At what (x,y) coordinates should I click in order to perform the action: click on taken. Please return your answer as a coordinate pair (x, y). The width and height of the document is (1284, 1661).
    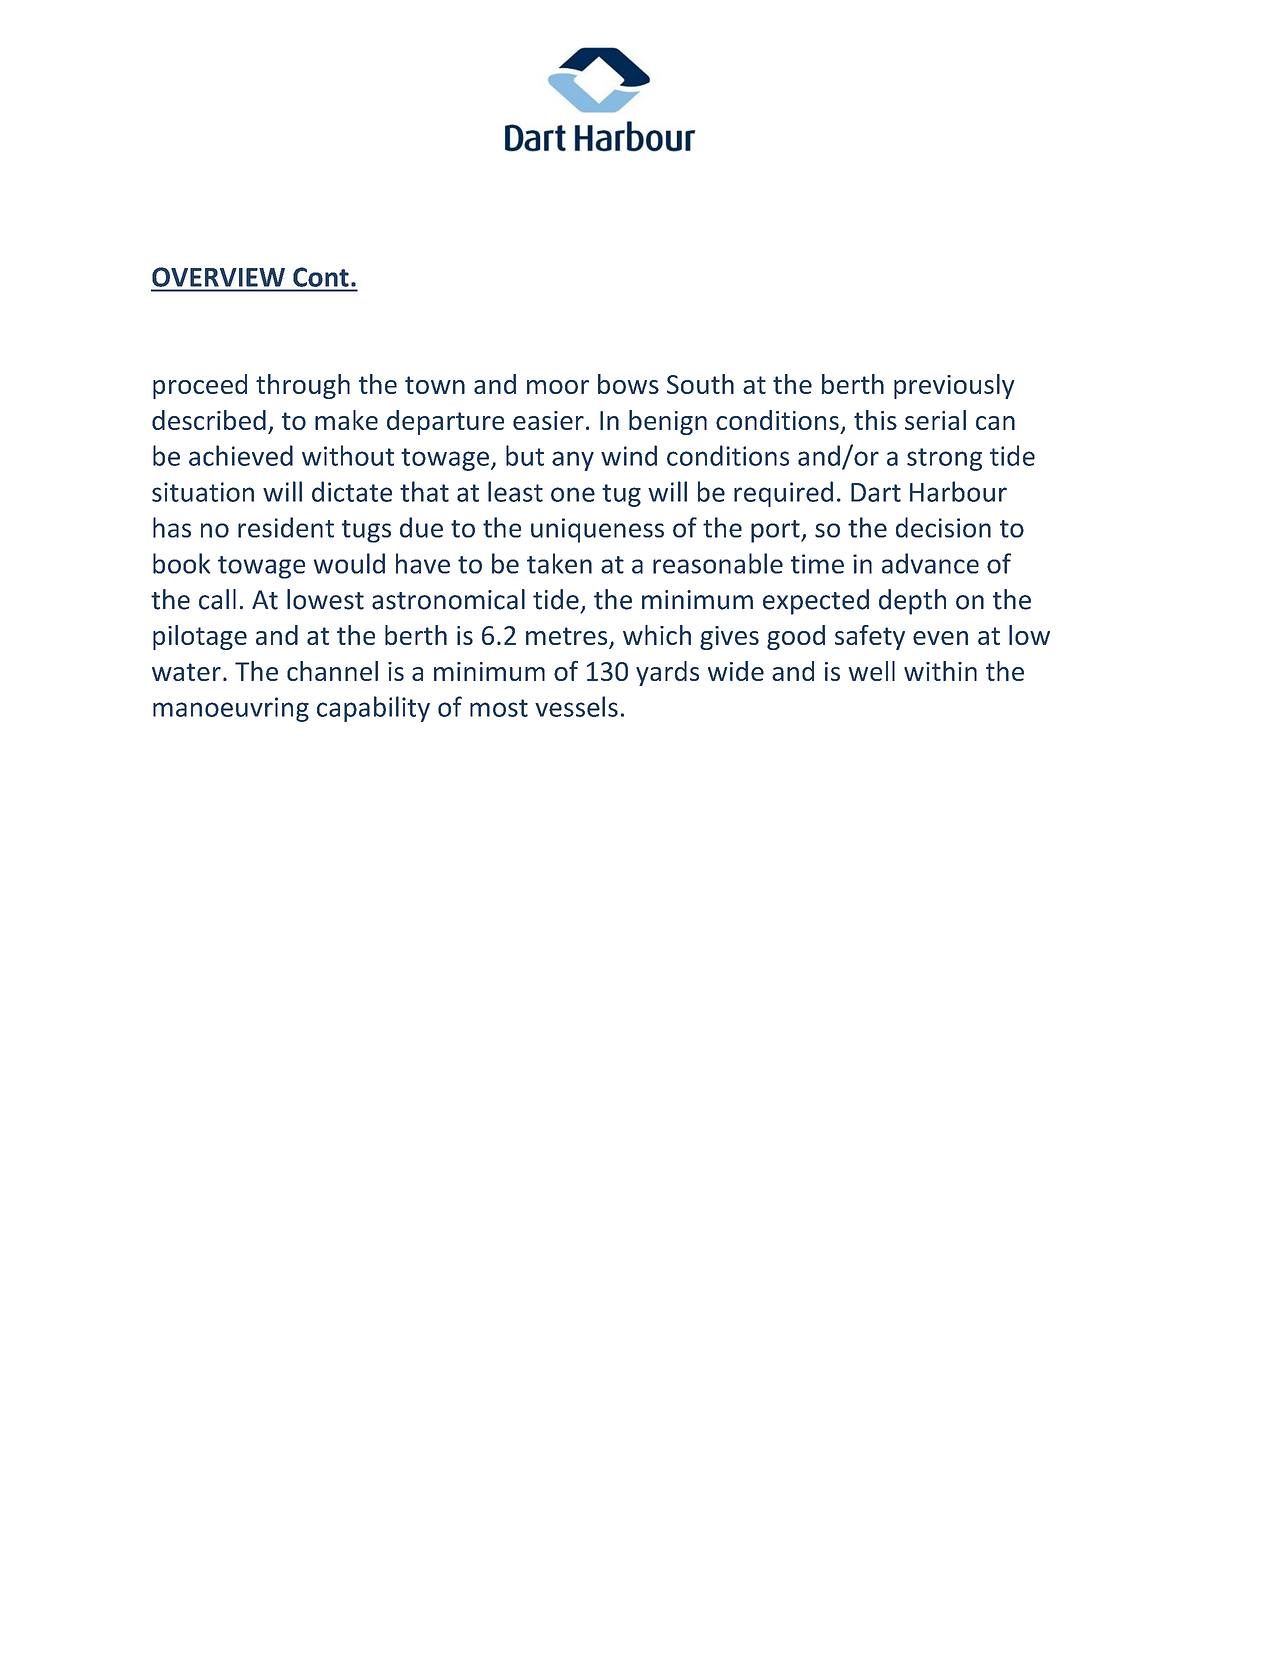
    Looking at the image, I should click on (559, 563).
